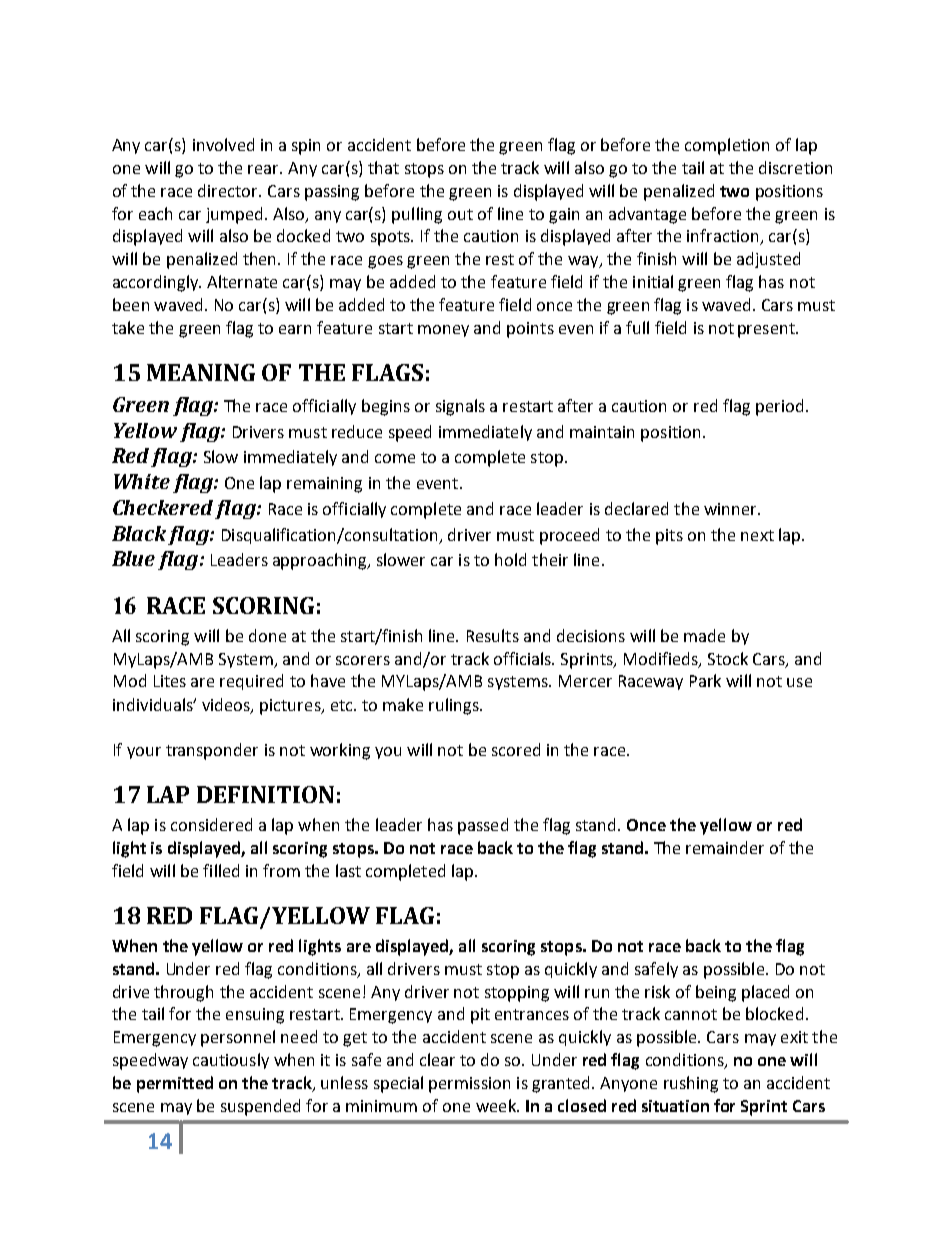  Describe the element at coordinates (231, 1061) in the page. I see `cautiously` at that location.
